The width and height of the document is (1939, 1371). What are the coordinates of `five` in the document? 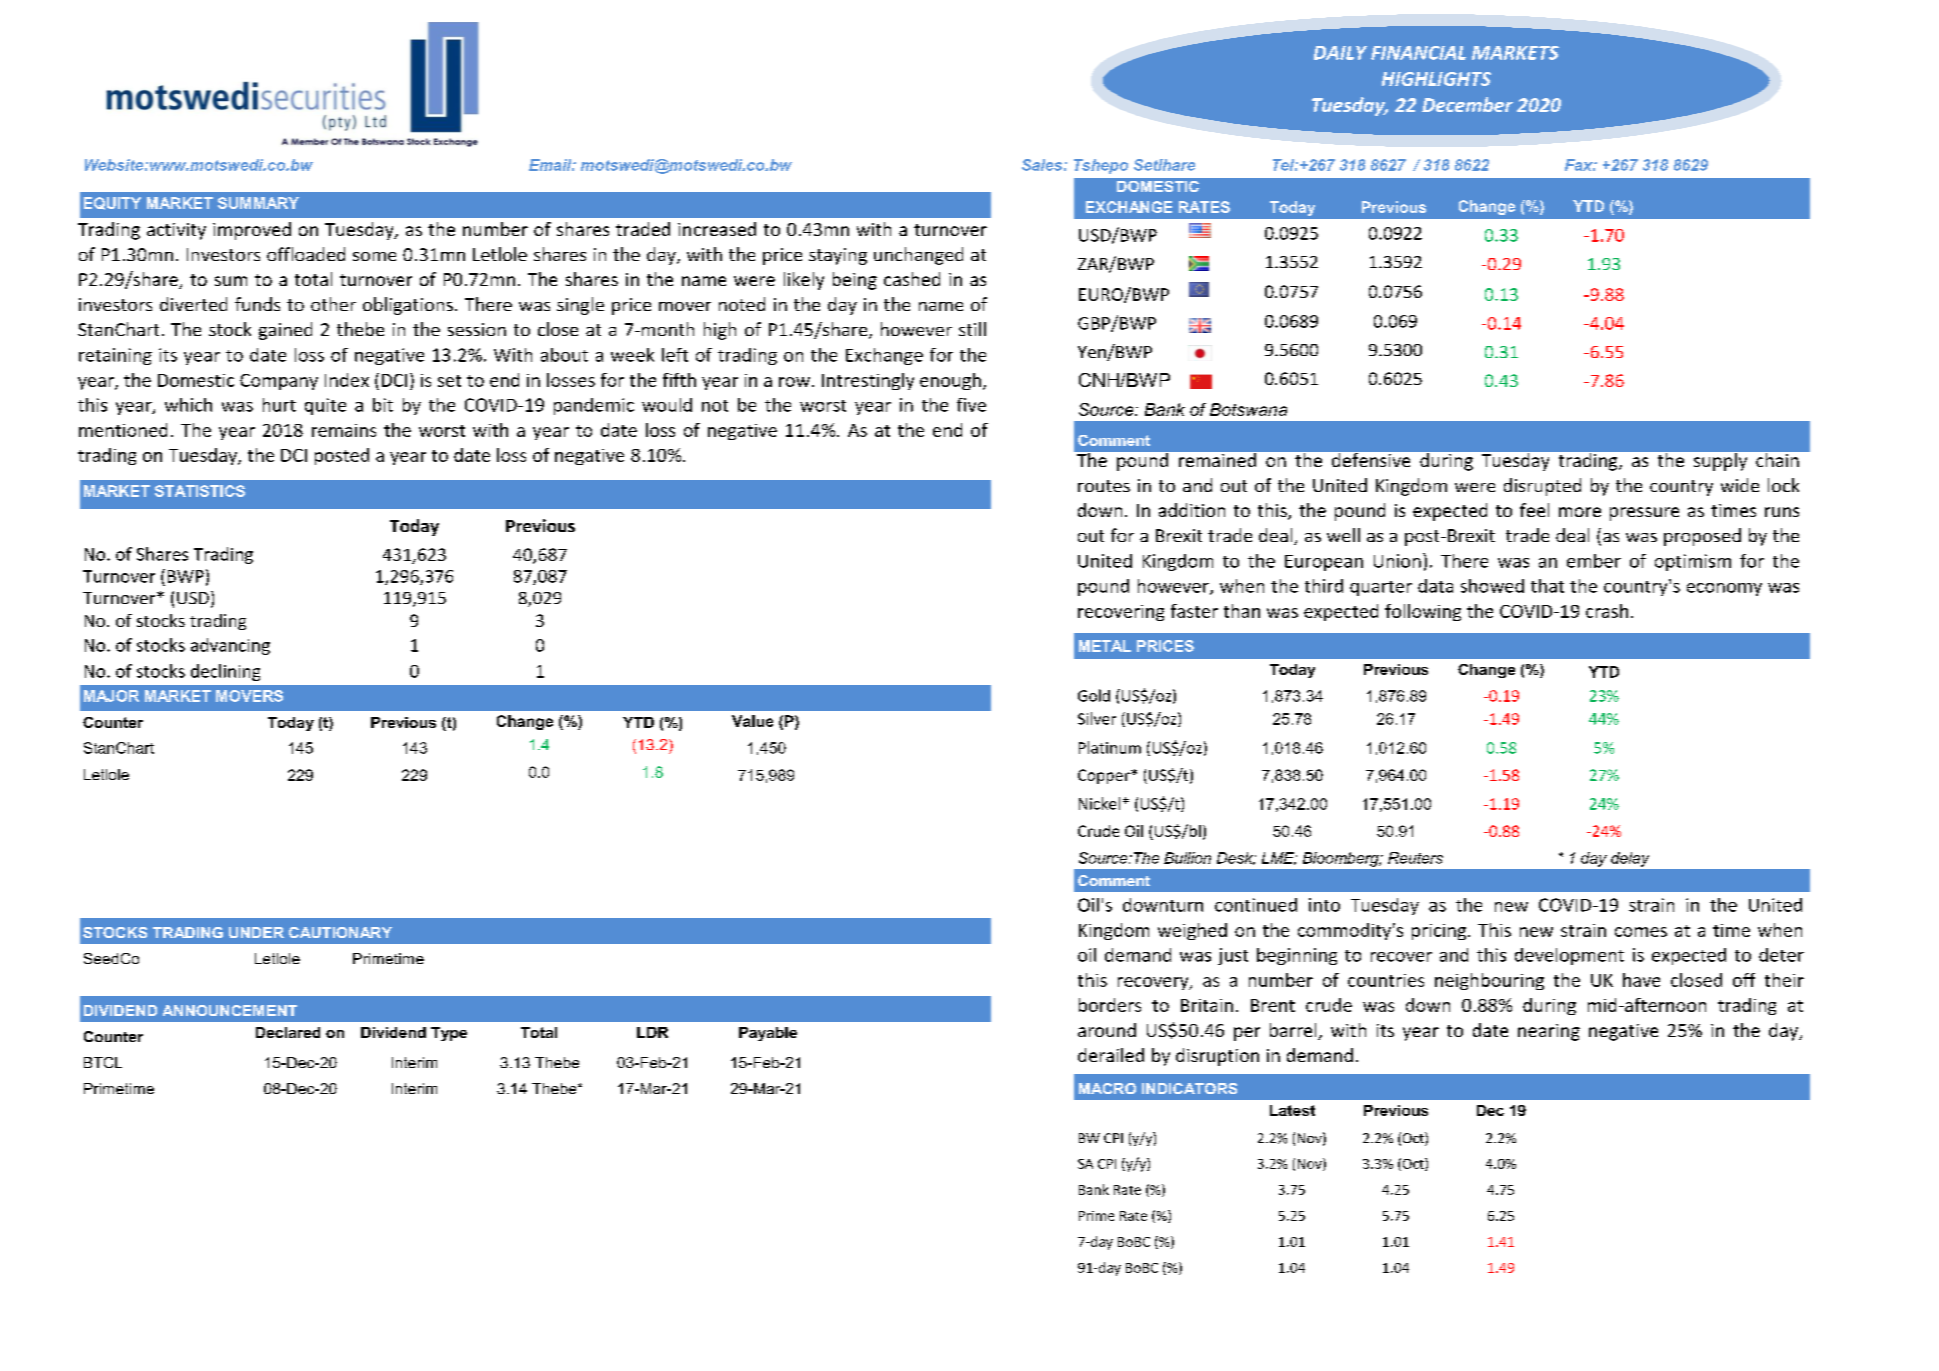 It's located at (971, 405).
